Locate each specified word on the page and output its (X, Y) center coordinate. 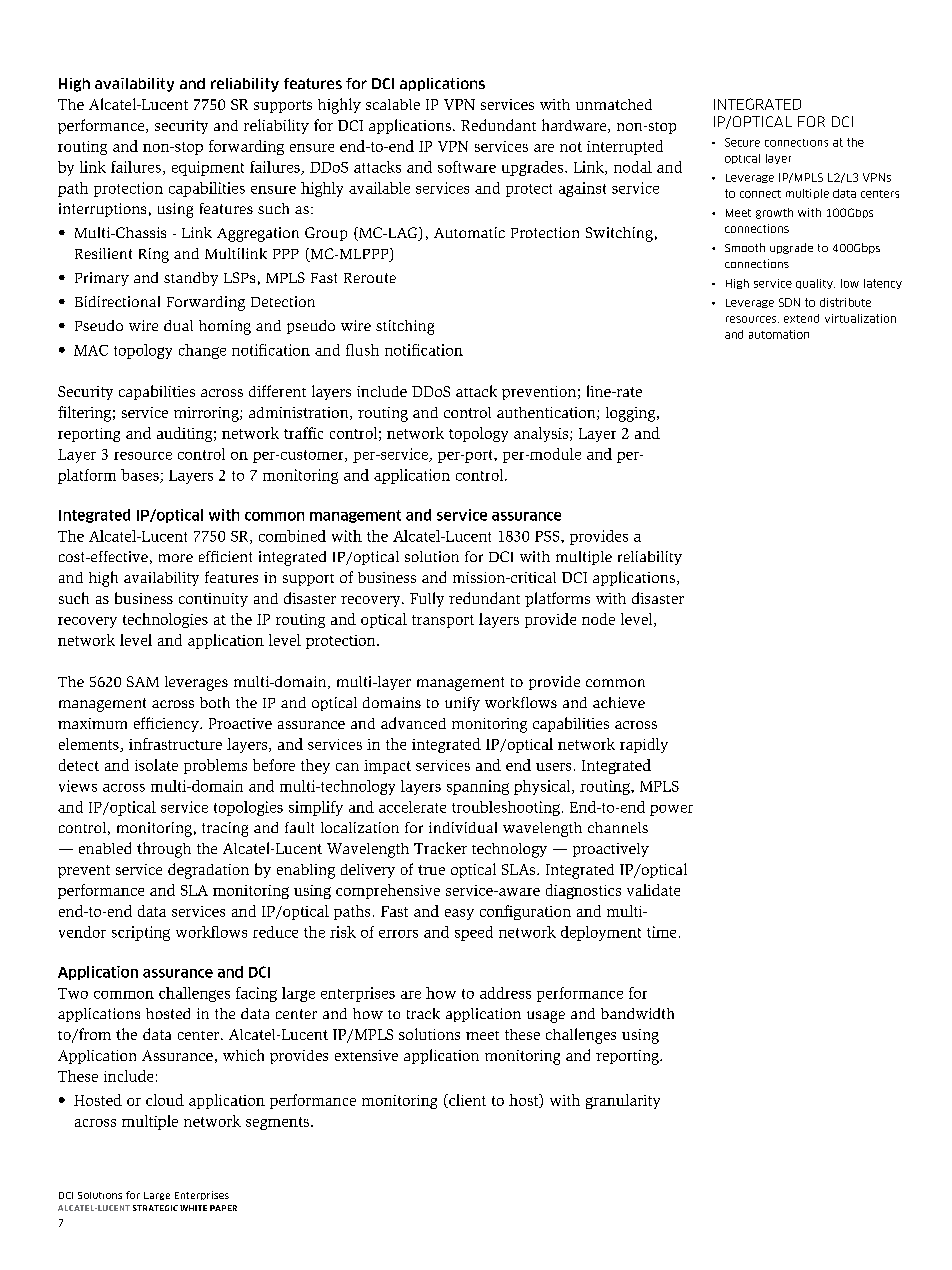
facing (256, 994)
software (467, 167)
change (202, 351)
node (598, 619)
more (176, 558)
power (671, 810)
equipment (208, 168)
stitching (405, 327)
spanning (478, 787)
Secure (742, 142)
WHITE (193, 1208)
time (661, 932)
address (505, 993)
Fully (427, 599)
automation (779, 334)
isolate (156, 765)
